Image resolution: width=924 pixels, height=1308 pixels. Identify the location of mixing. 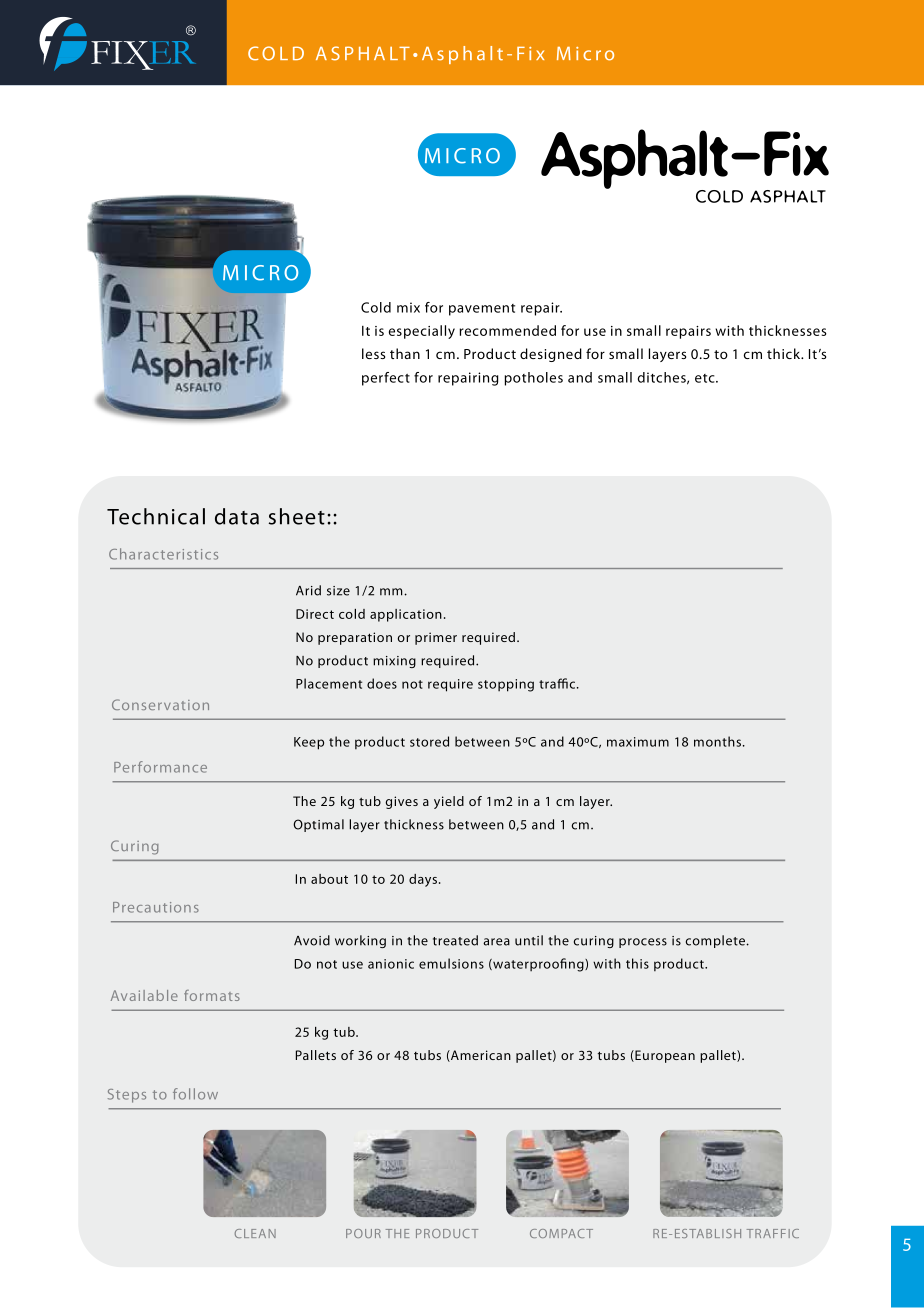
(394, 662).
